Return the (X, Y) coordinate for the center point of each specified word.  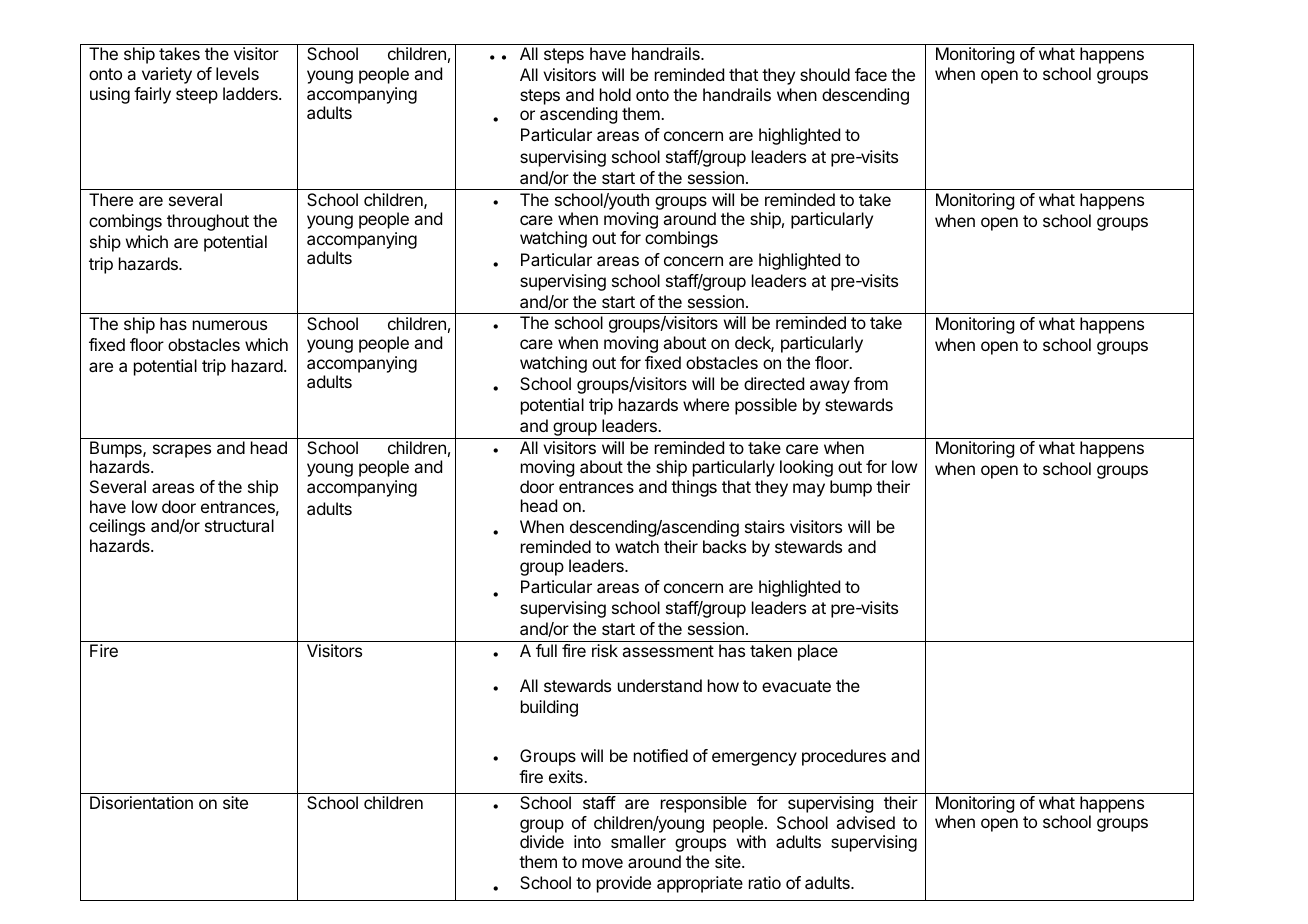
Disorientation (141, 802)
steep (197, 96)
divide (542, 841)
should (825, 74)
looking (806, 468)
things (694, 488)
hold (615, 94)
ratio (765, 882)
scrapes (182, 451)
